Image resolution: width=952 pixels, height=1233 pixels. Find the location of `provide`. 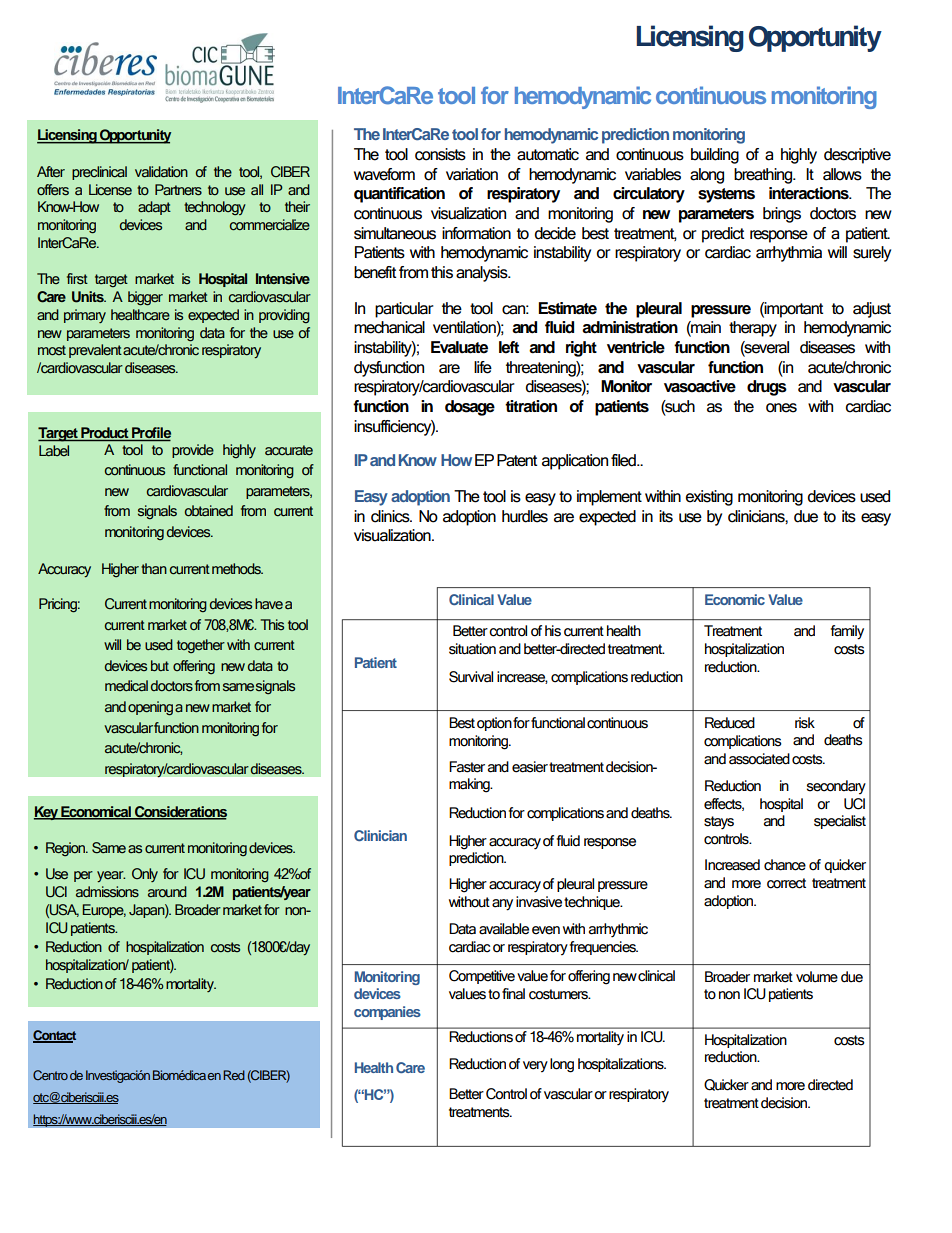

provide is located at coordinates (193, 451).
